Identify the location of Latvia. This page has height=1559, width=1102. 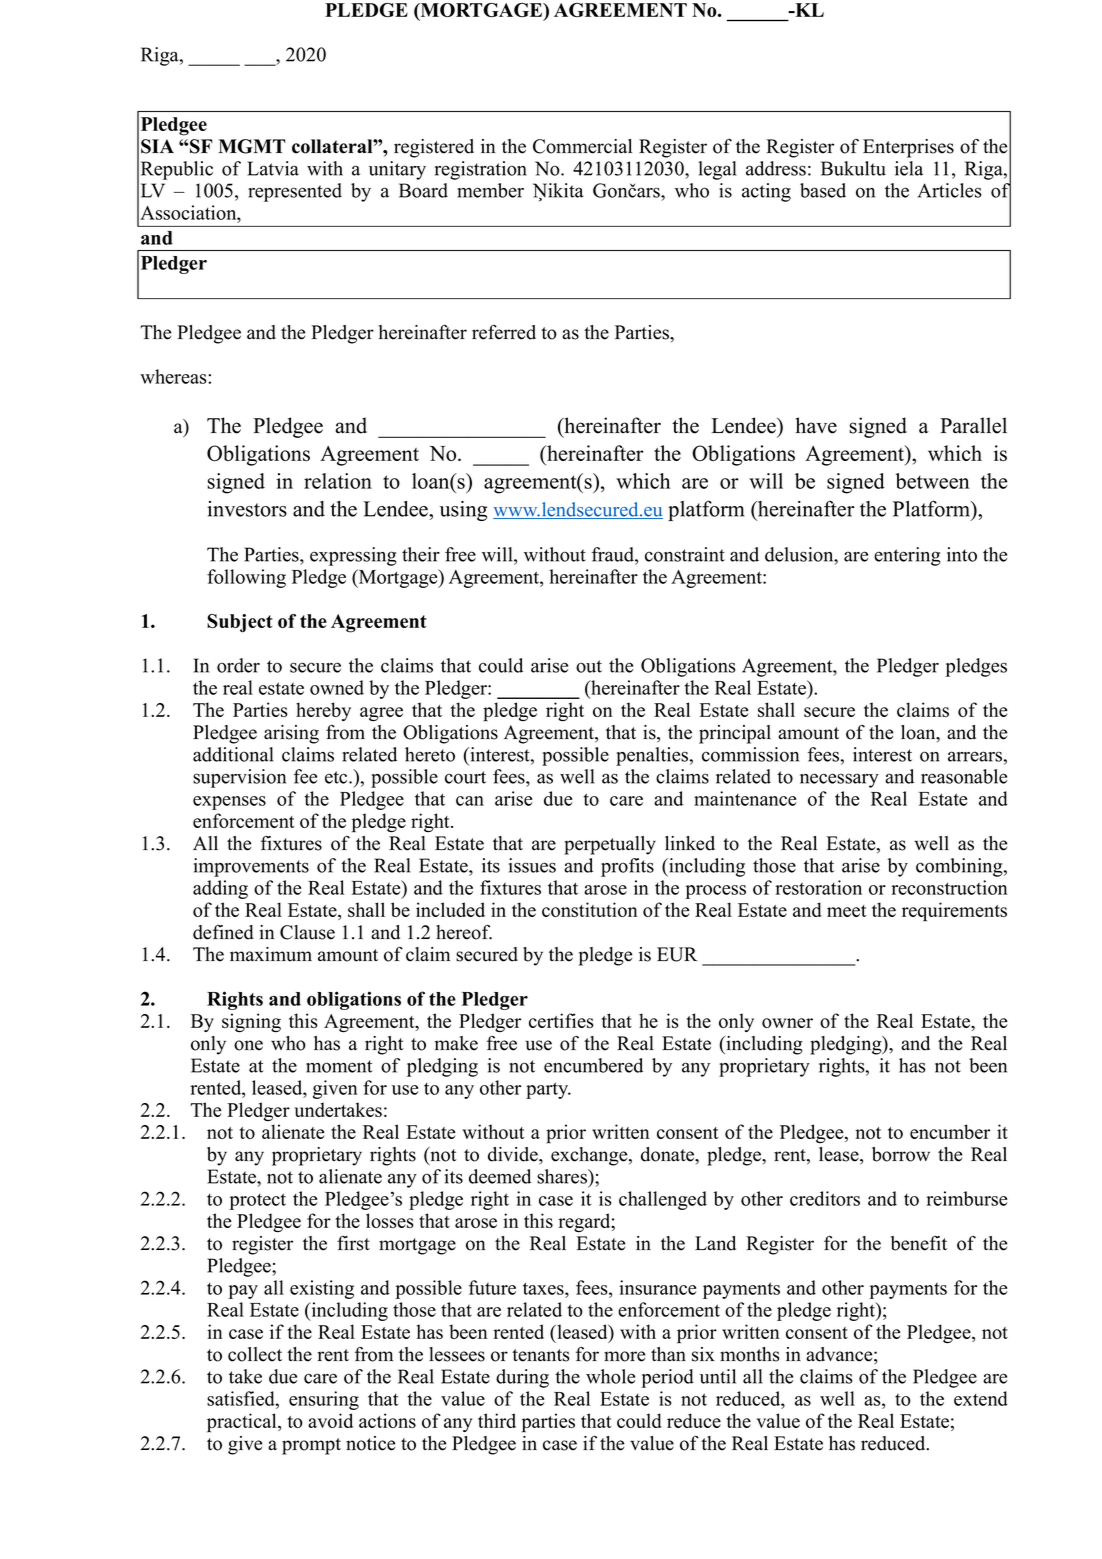
(273, 168).
